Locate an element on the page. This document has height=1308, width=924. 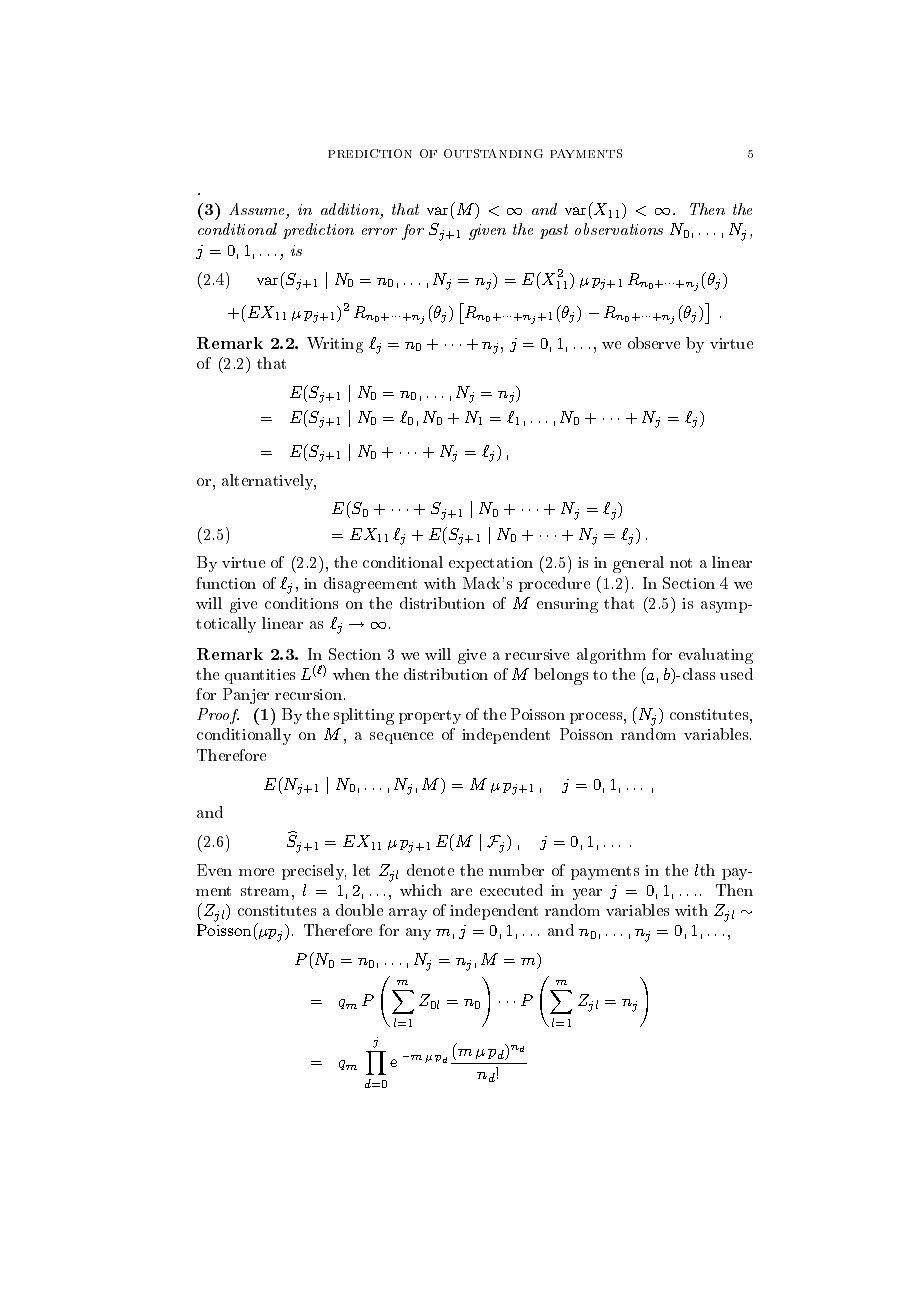
Assume is located at coordinates (258, 211).
